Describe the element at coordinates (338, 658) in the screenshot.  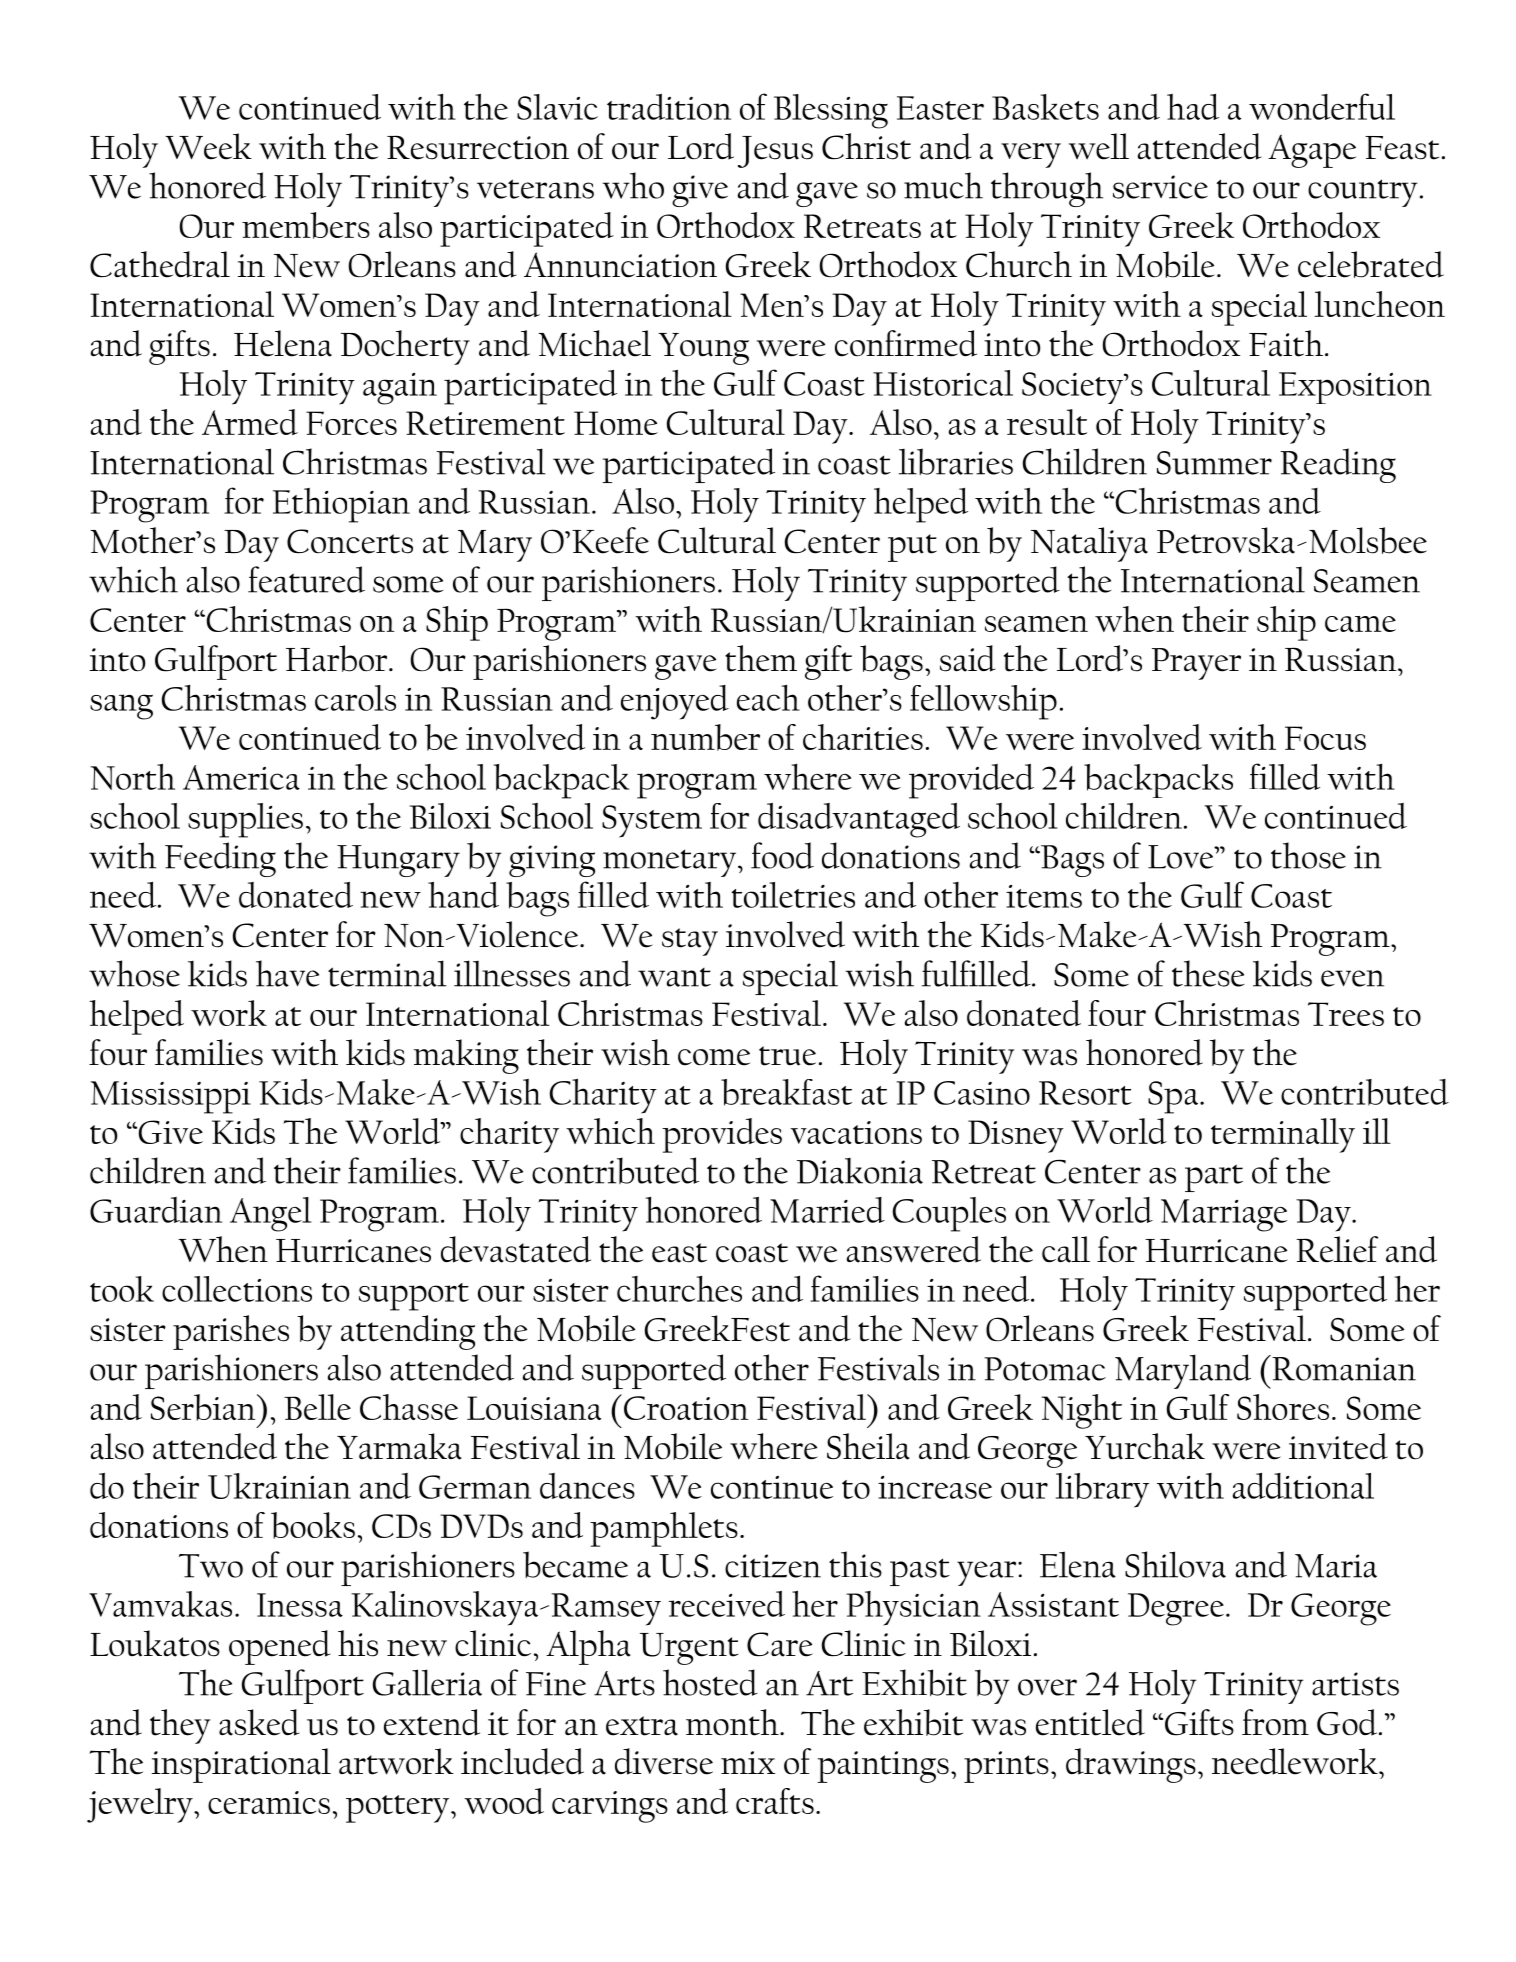
I see `Harbor` at that location.
